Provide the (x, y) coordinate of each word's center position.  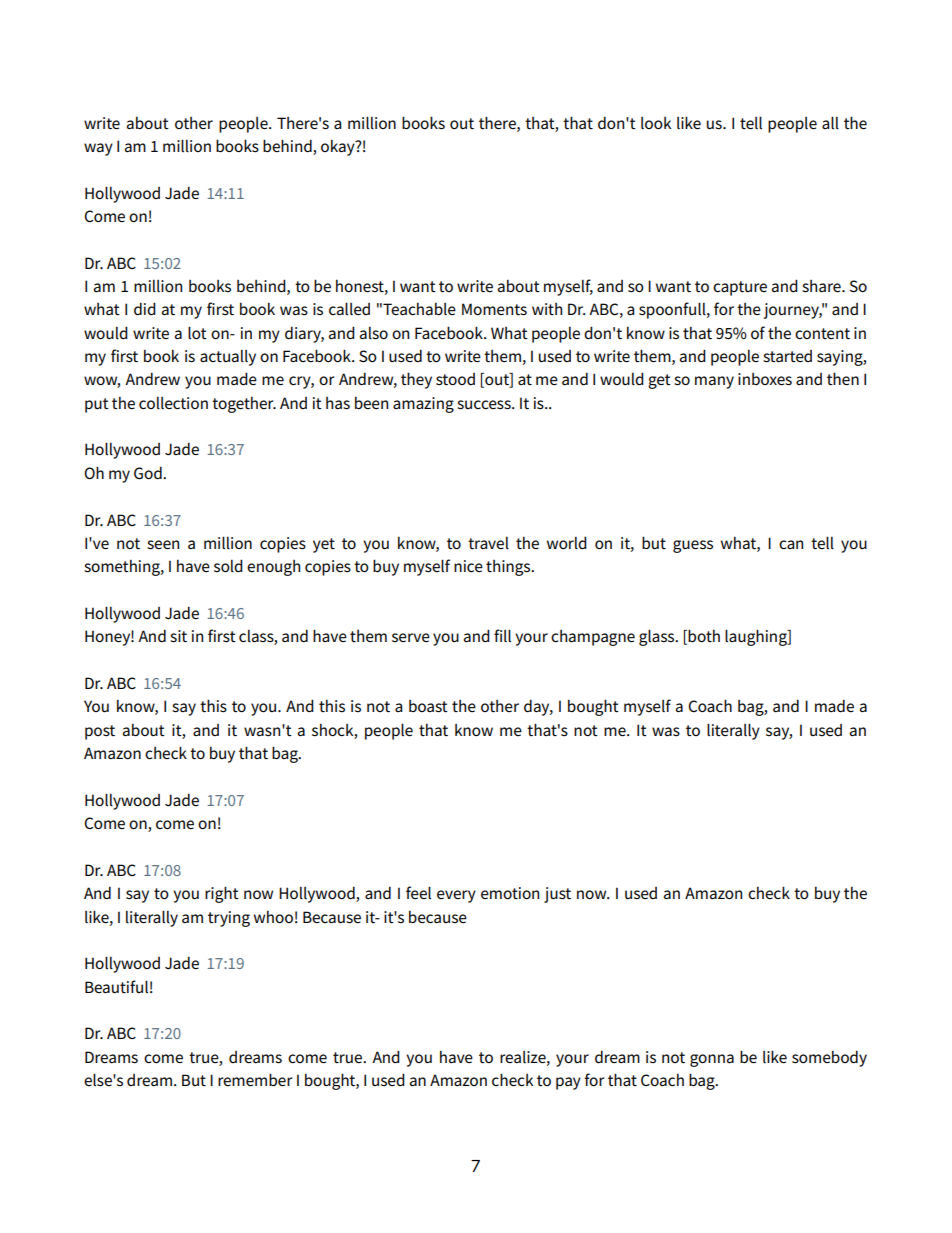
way (98, 149)
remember (255, 1080)
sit (178, 636)
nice (468, 566)
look (656, 123)
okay (339, 148)
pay (568, 1083)
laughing (757, 637)
